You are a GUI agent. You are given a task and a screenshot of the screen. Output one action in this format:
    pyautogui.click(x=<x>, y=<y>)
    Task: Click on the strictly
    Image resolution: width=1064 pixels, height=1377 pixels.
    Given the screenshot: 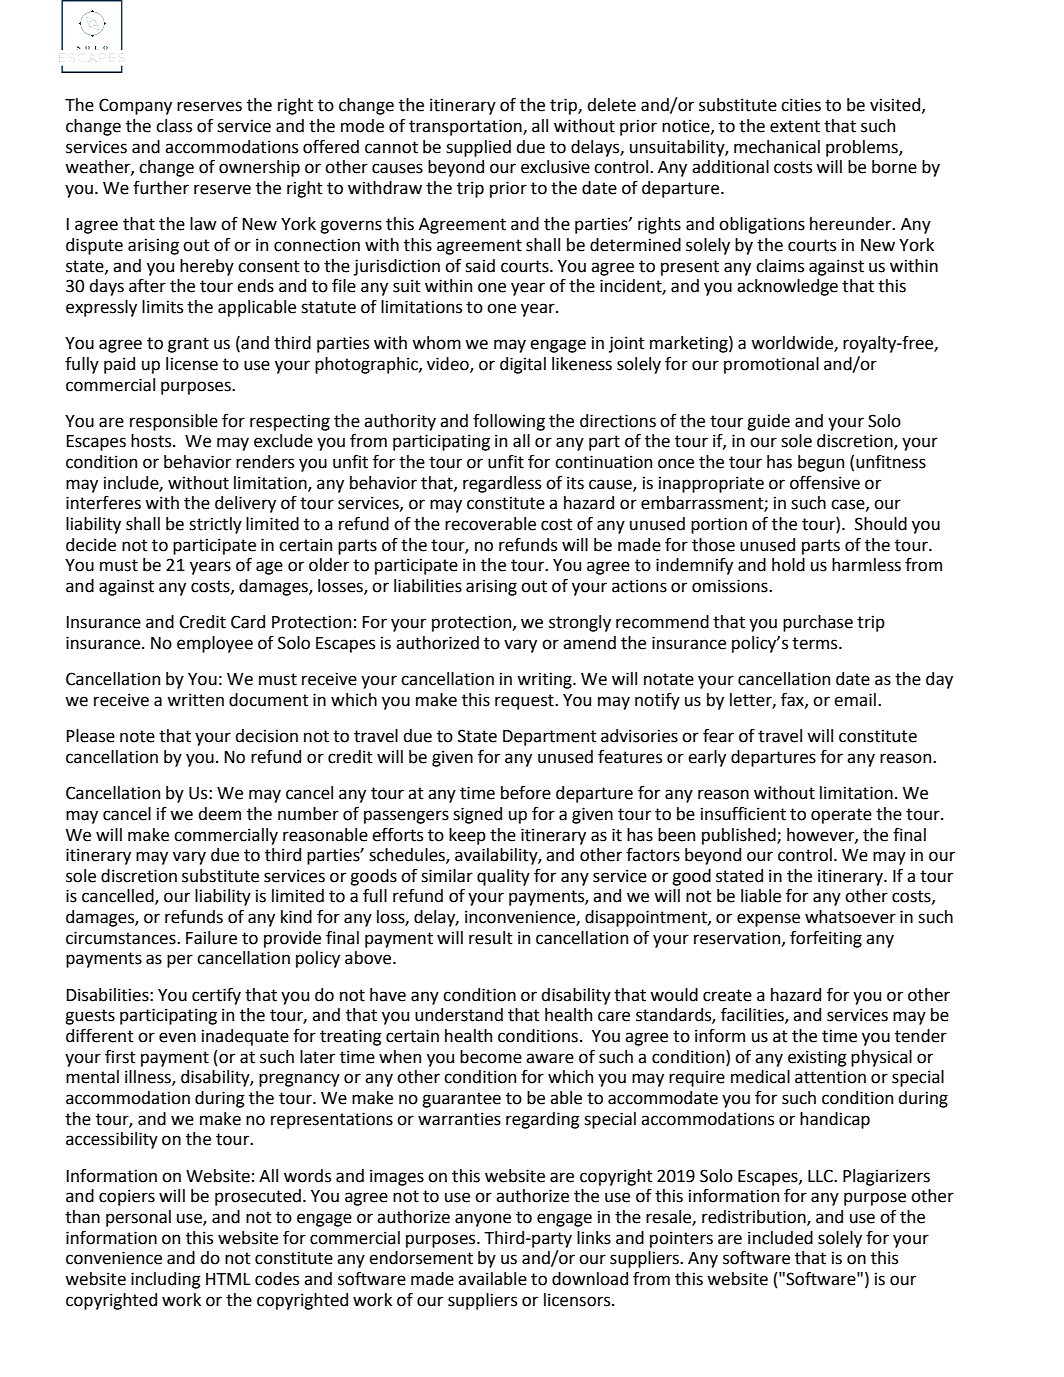 What is the action you would take?
    pyautogui.click(x=215, y=525)
